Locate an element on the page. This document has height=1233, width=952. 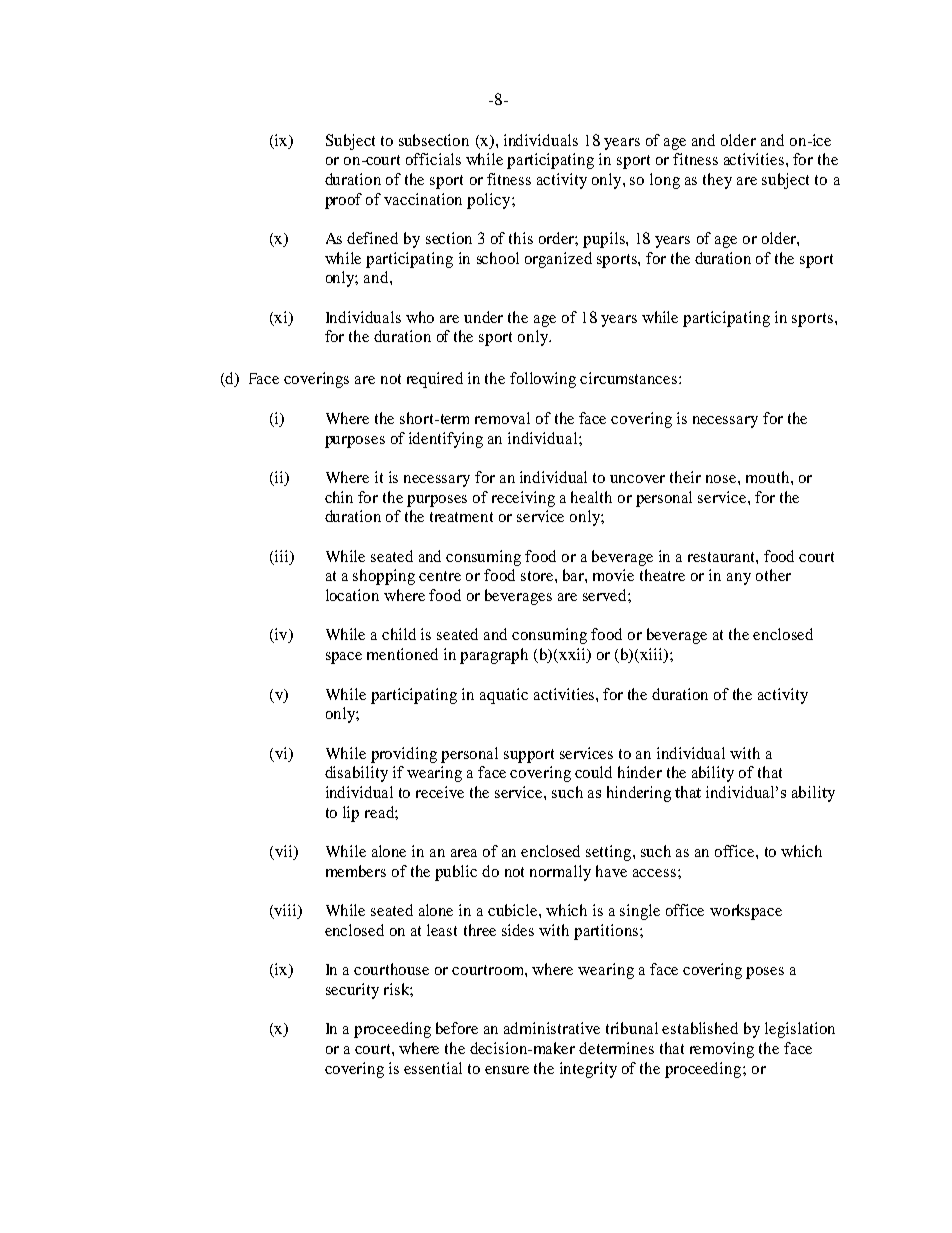
store is located at coordinates (538, 576).
